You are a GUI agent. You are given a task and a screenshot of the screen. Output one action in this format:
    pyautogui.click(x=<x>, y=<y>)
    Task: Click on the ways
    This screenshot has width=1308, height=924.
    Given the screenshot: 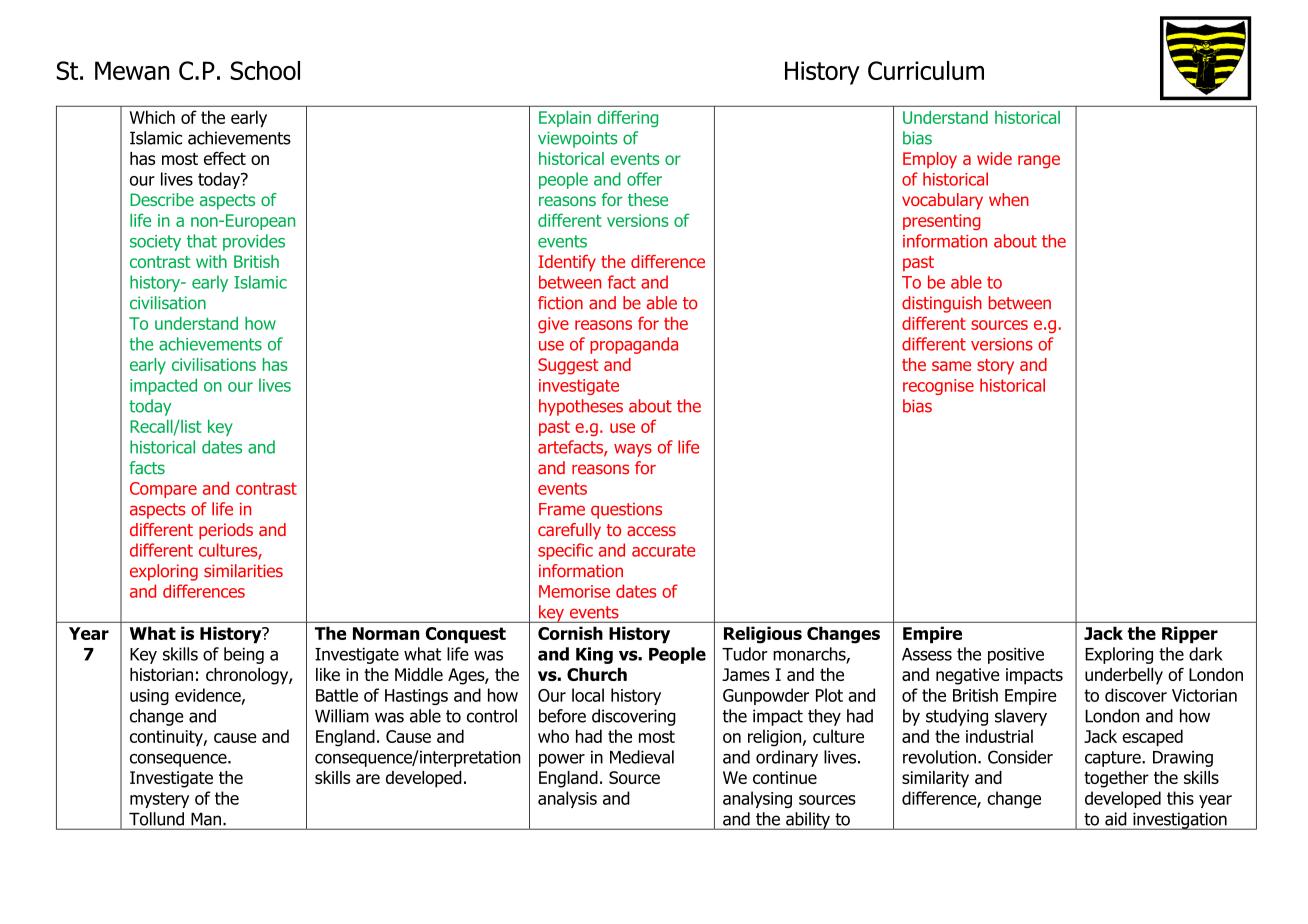 What is the action you would take?
    pyautogui.click(x=633, y=450)
